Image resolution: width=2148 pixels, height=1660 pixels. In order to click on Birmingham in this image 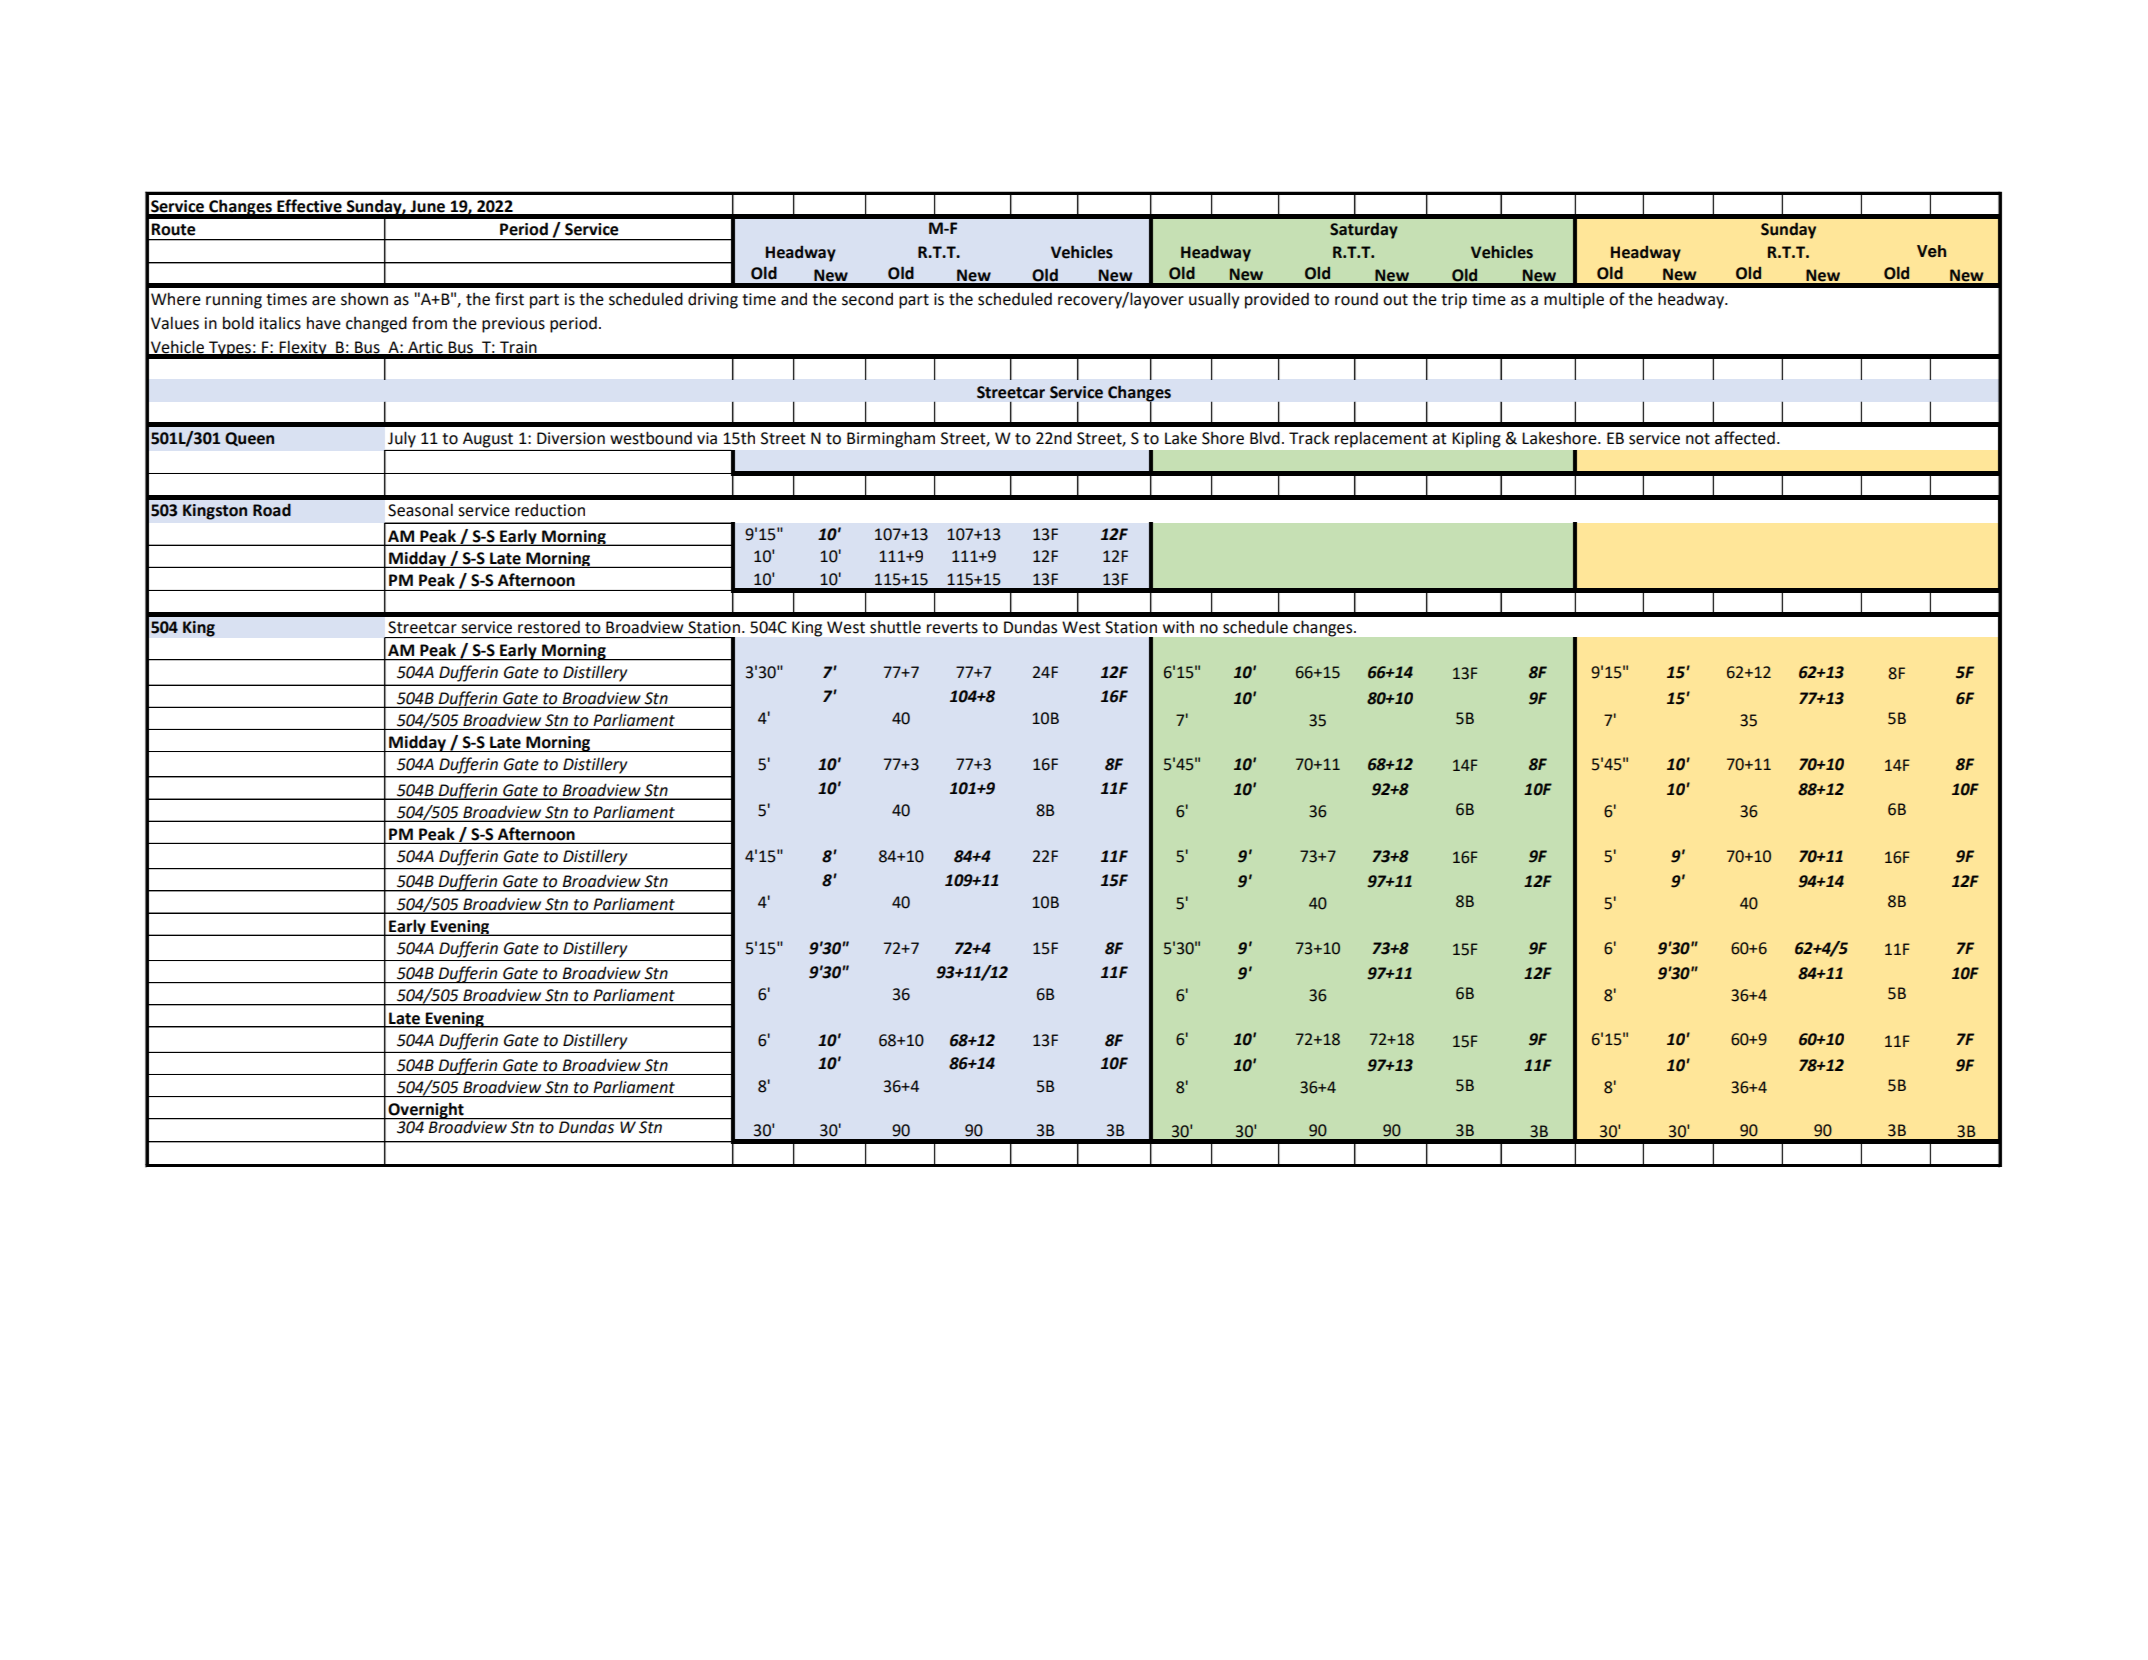, I will do `click(891, 439)`.
